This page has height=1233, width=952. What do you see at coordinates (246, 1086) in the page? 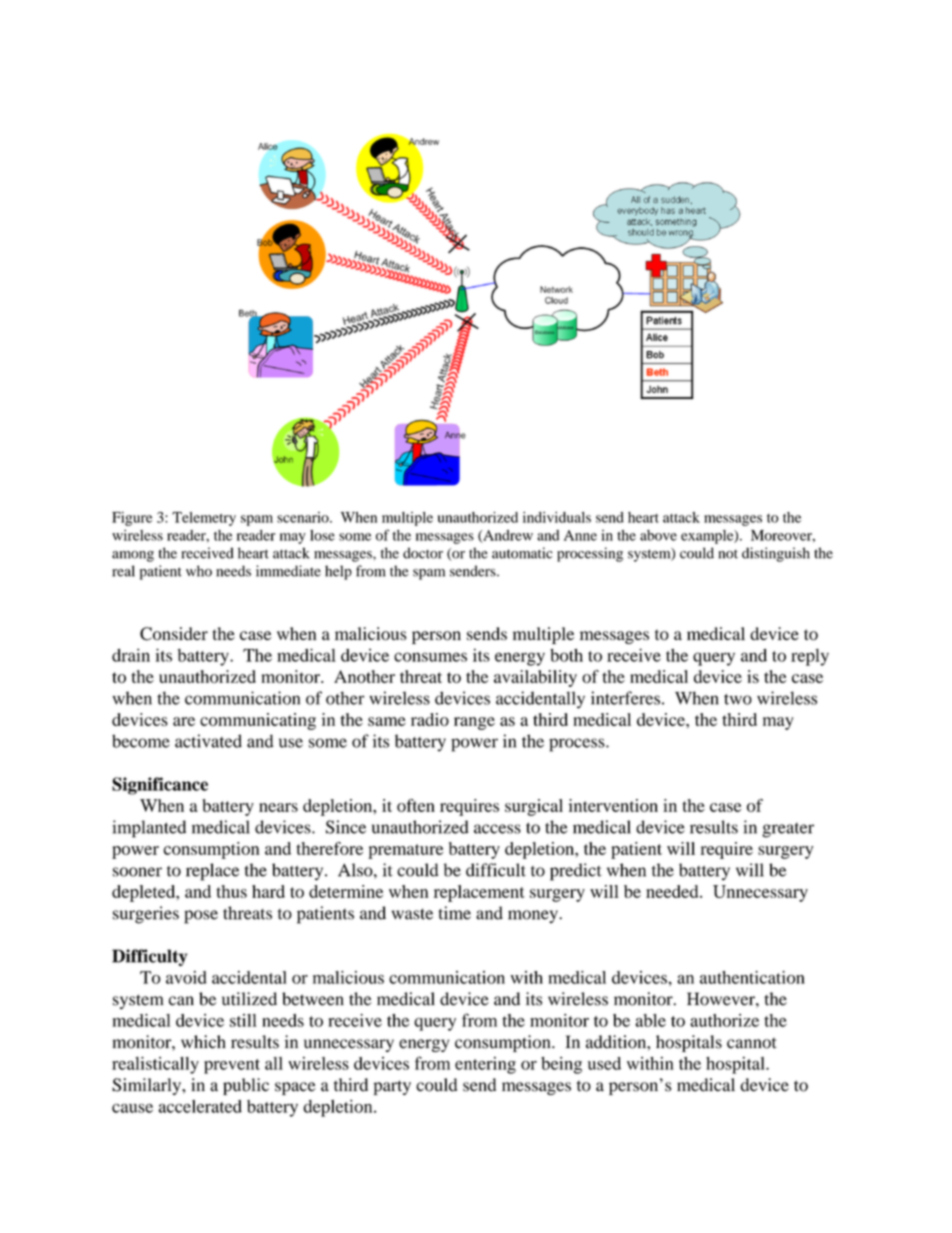
I see `public` at bounding box center [246, 1086].
